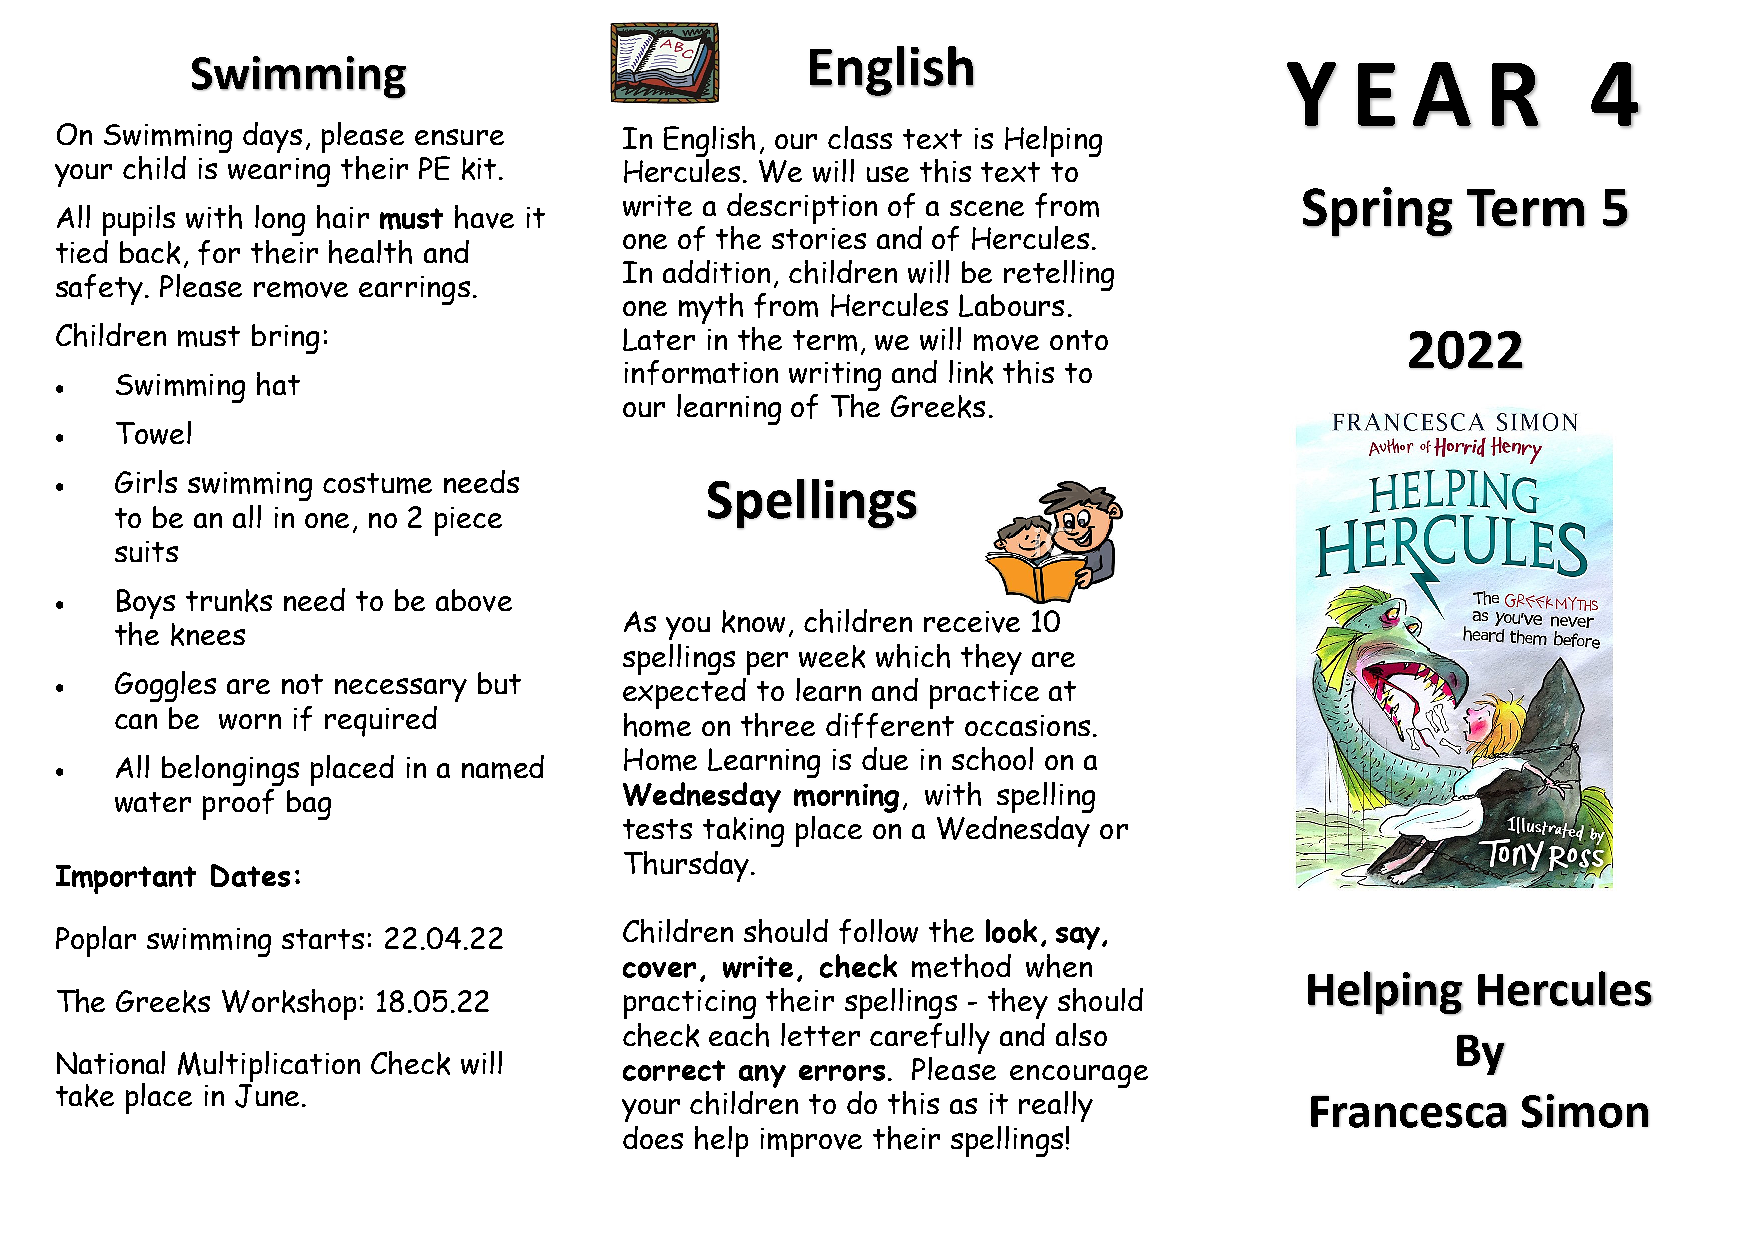  What do you see at coordinates (846, 798) in the page?
I see `morning` at bounding box center [846, 798].
